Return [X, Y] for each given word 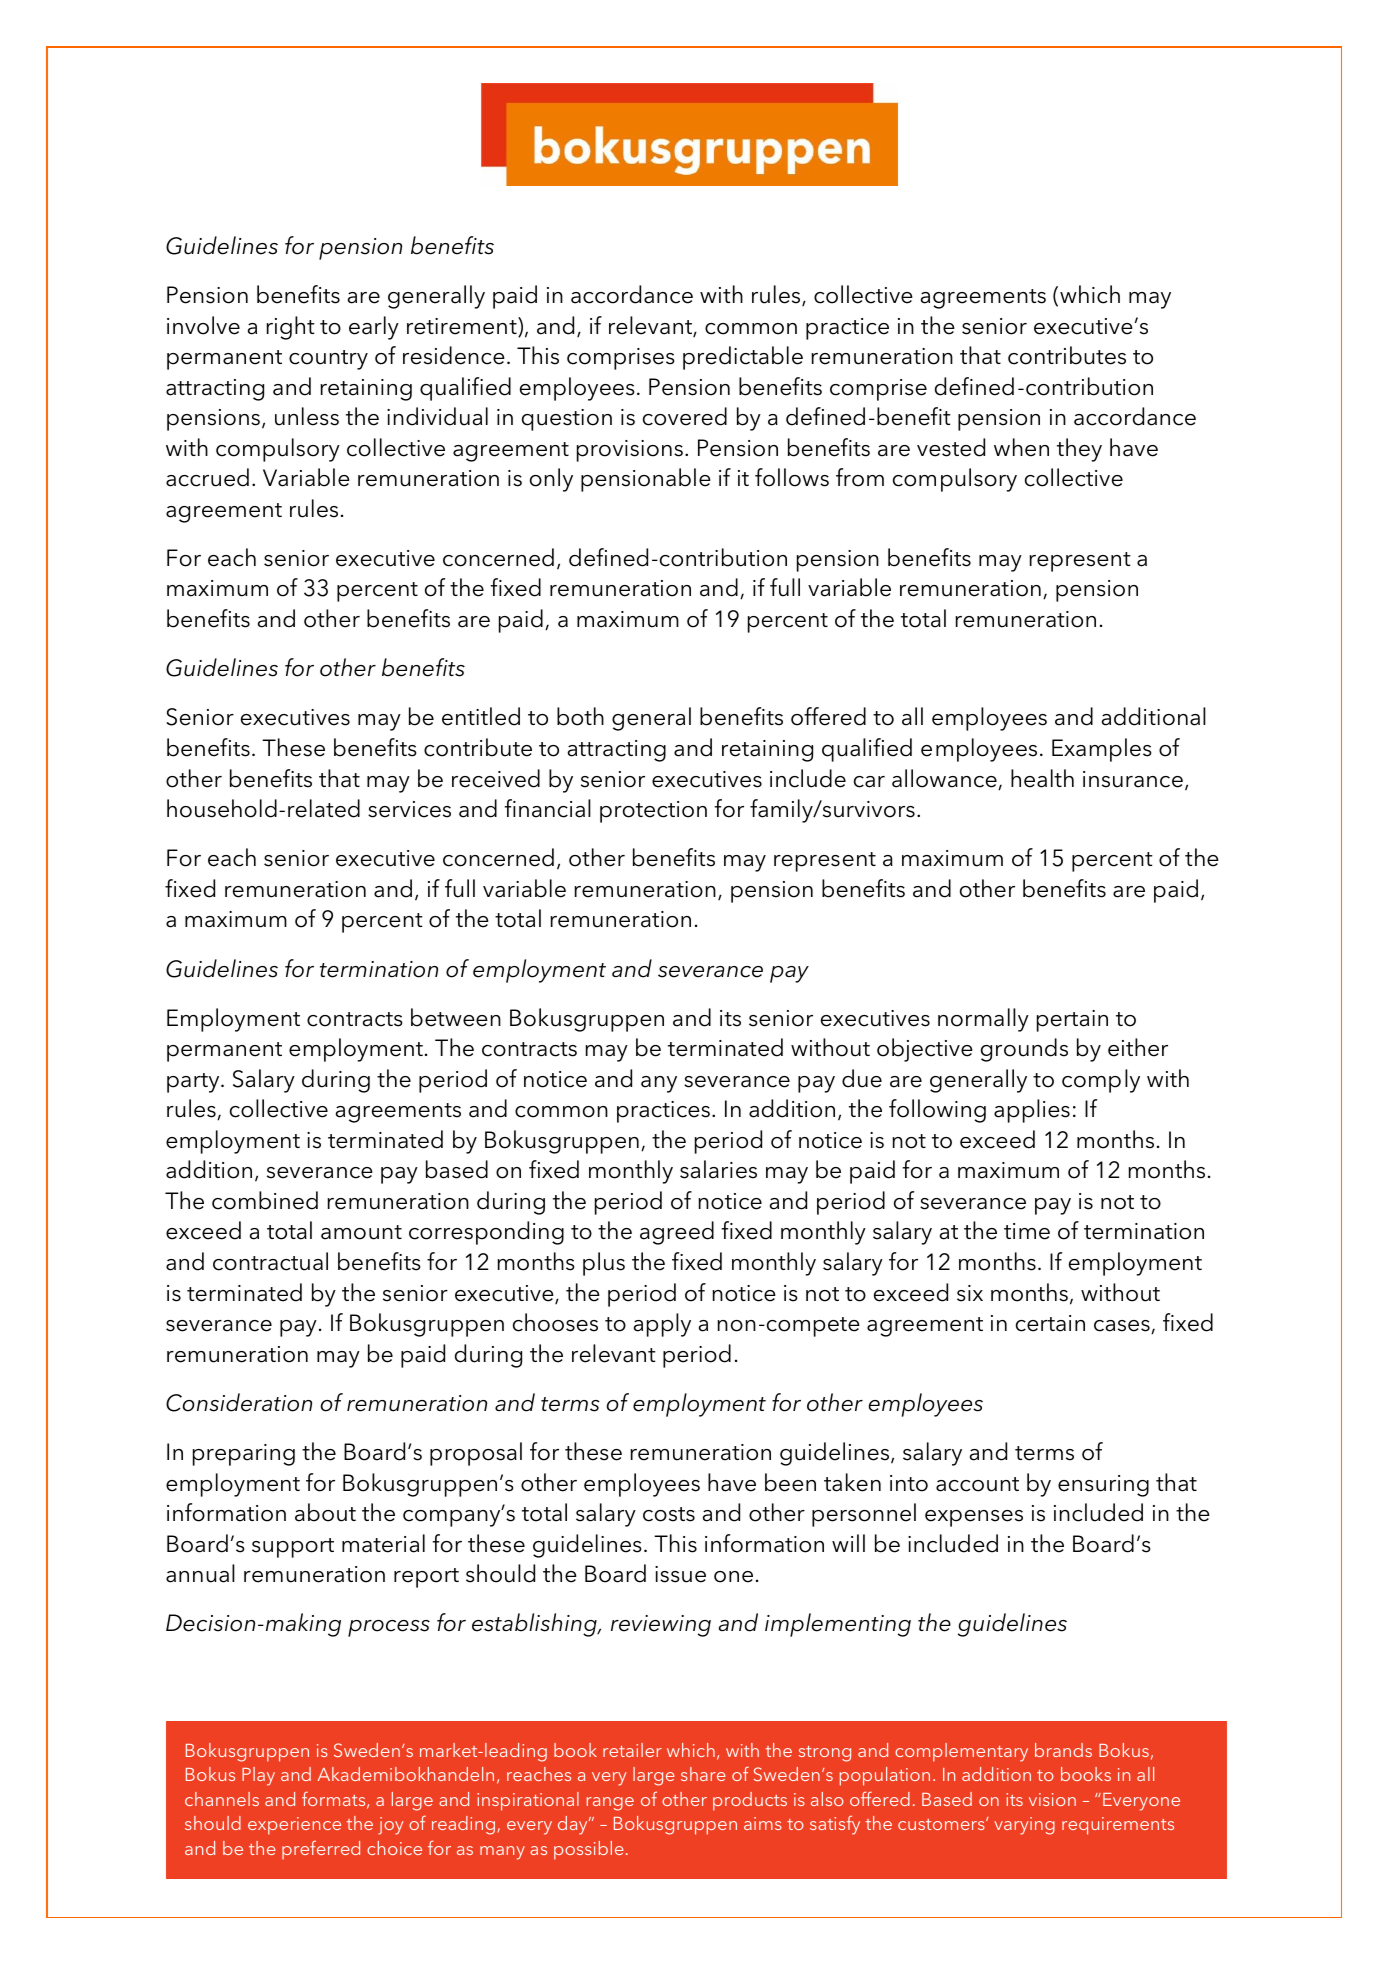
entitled [481, 716]
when [1021, 447]
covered [685, 416]
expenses [974, 1518]
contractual [270, 1261]
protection [653, 812]
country [328, 360]
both [580, 716]
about [325, 1512]
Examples [1102, 750]
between [456, 1017]
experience [294, 1826]
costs [669, 1514]
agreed [677, 1233]
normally [983, 1020]
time [1027, 1231]
